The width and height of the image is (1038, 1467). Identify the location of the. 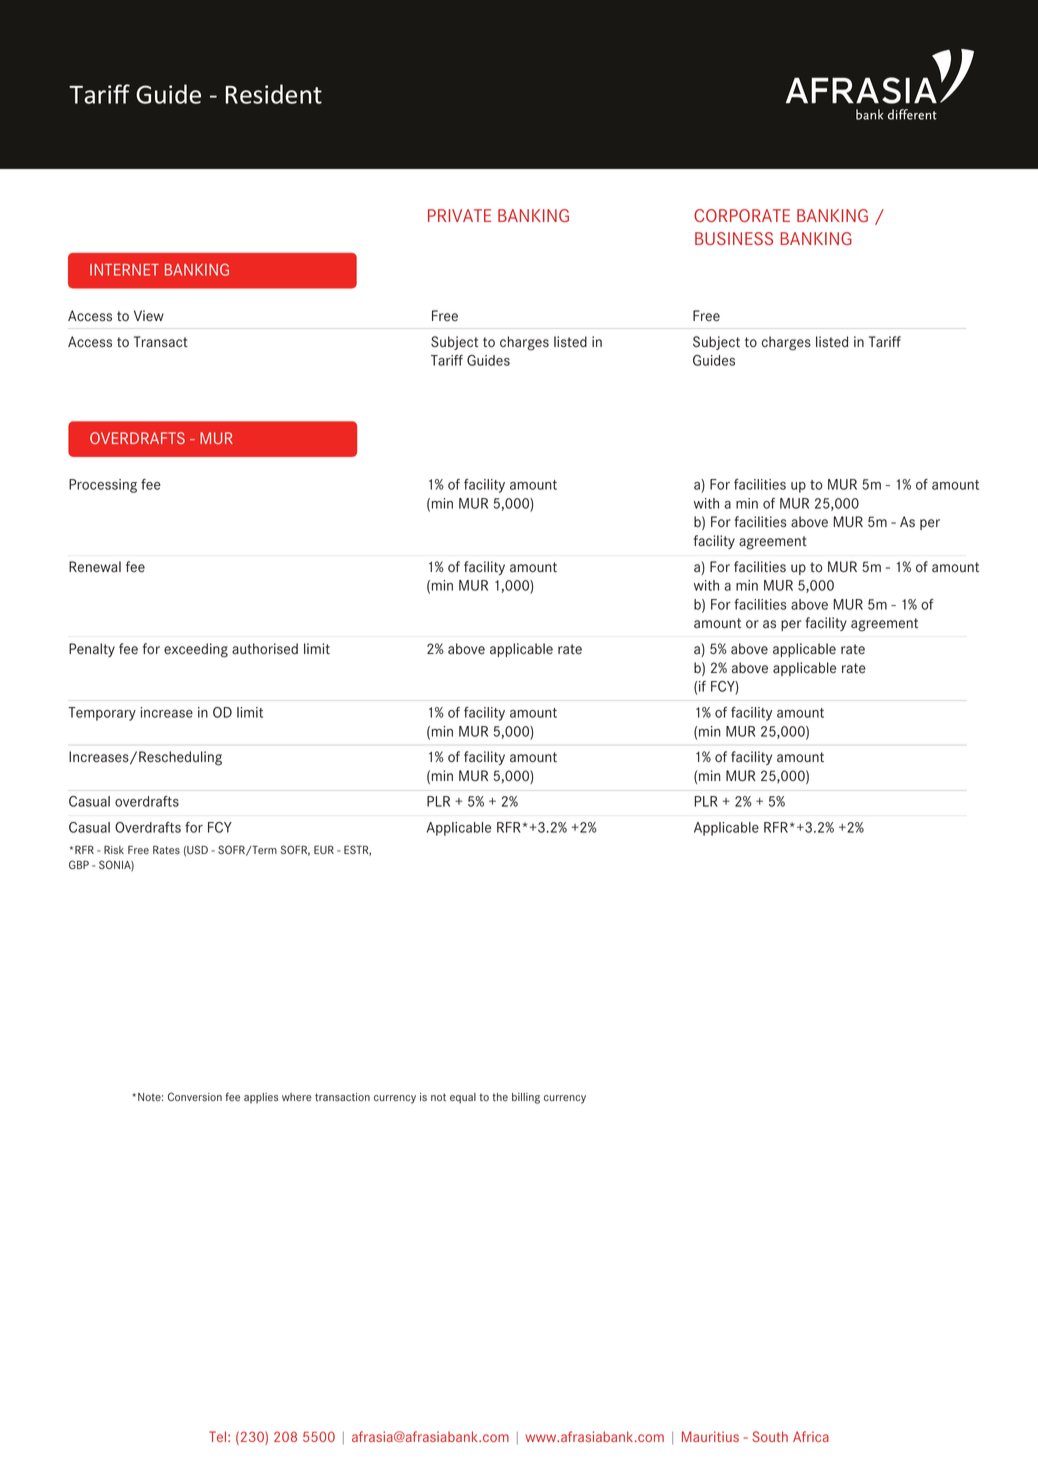
(500, 1097).
